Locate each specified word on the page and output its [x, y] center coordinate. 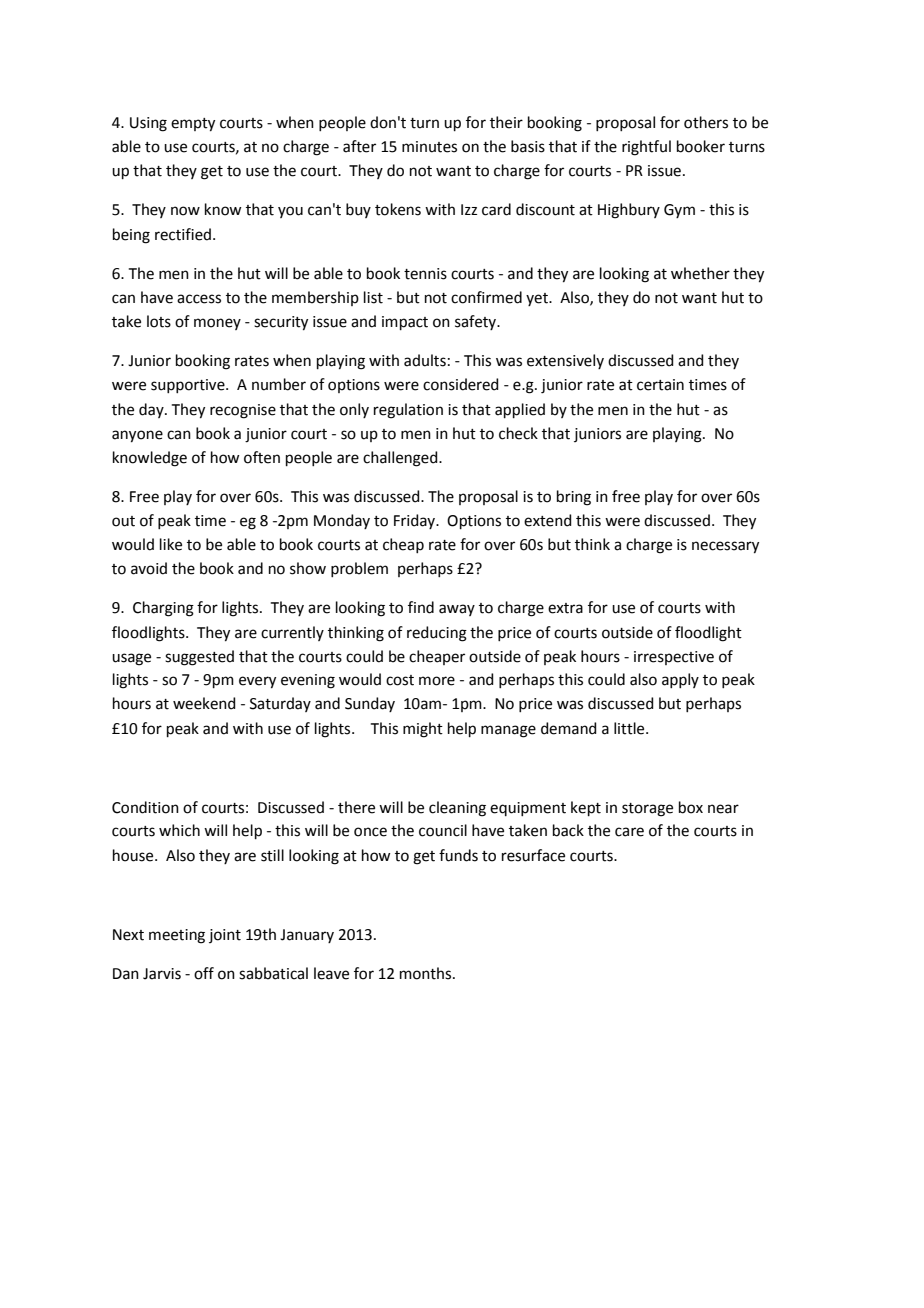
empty [193, 125]
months [427, 973]
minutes [429, 147]
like [171, 544]
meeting [177, 936]
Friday [416, 521]
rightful [646, 148]
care [629, 832]
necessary [725, 547]
